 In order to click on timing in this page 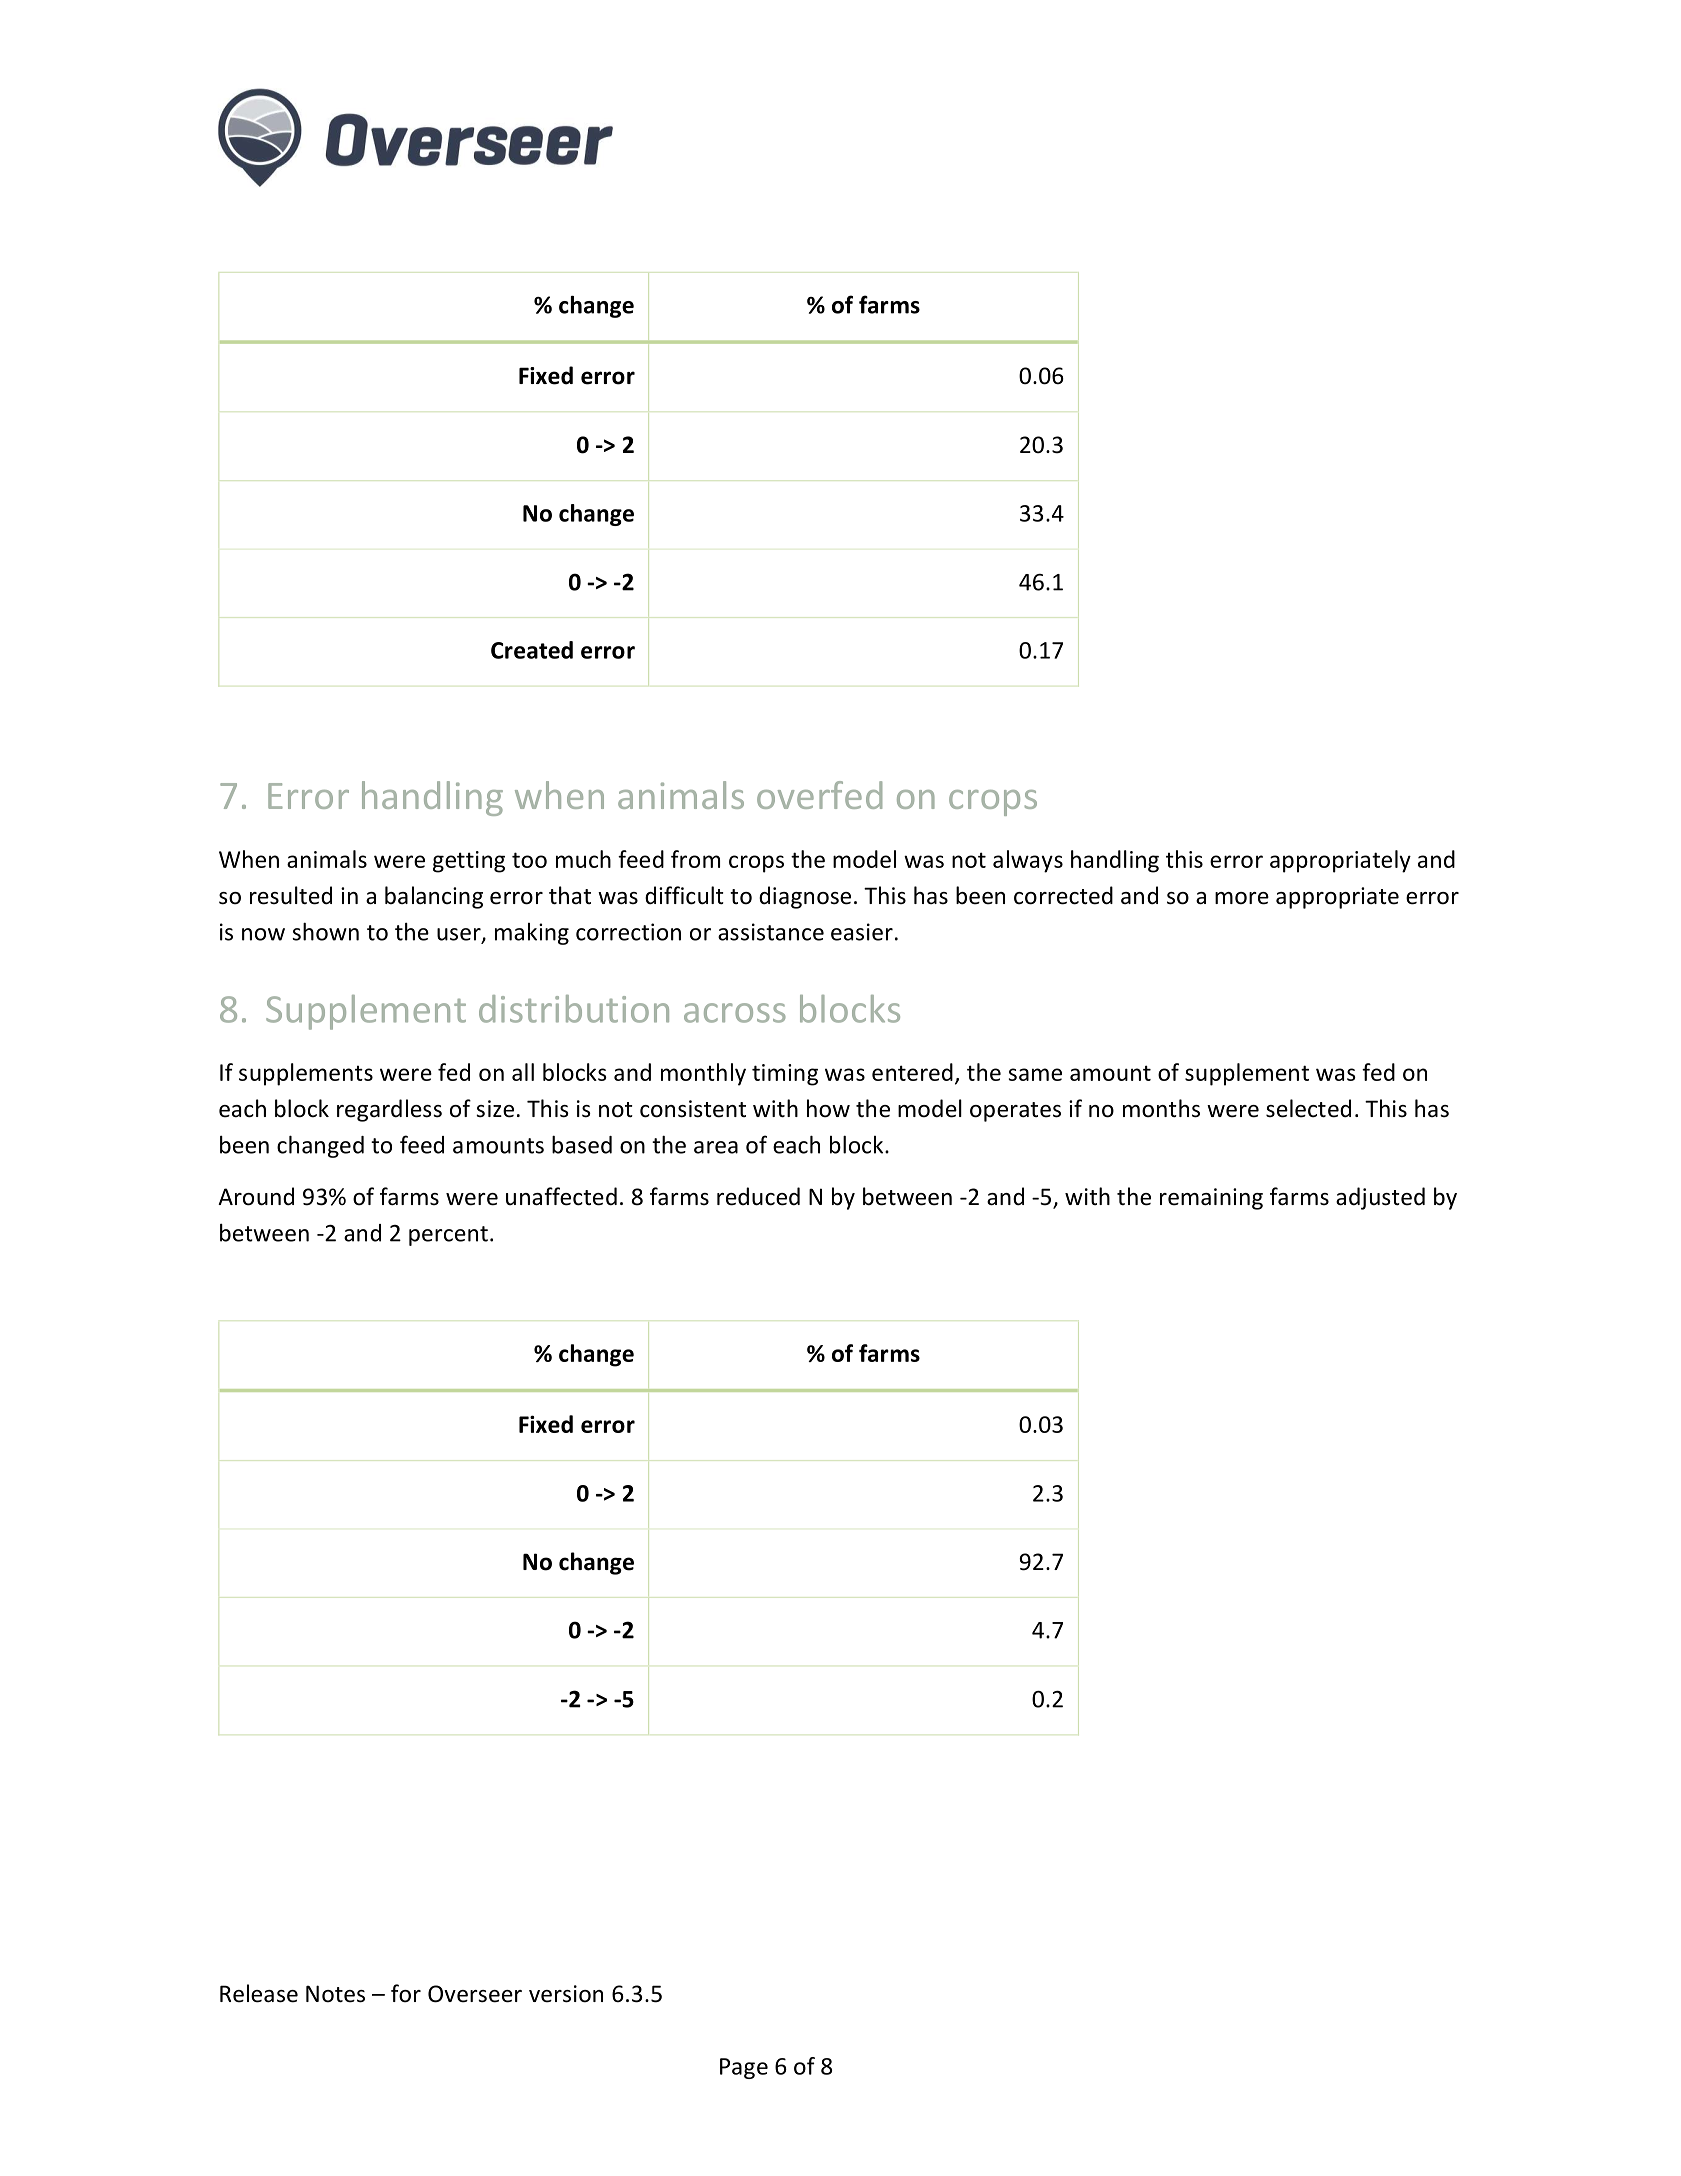, I will do `click(785, 1075)`.
